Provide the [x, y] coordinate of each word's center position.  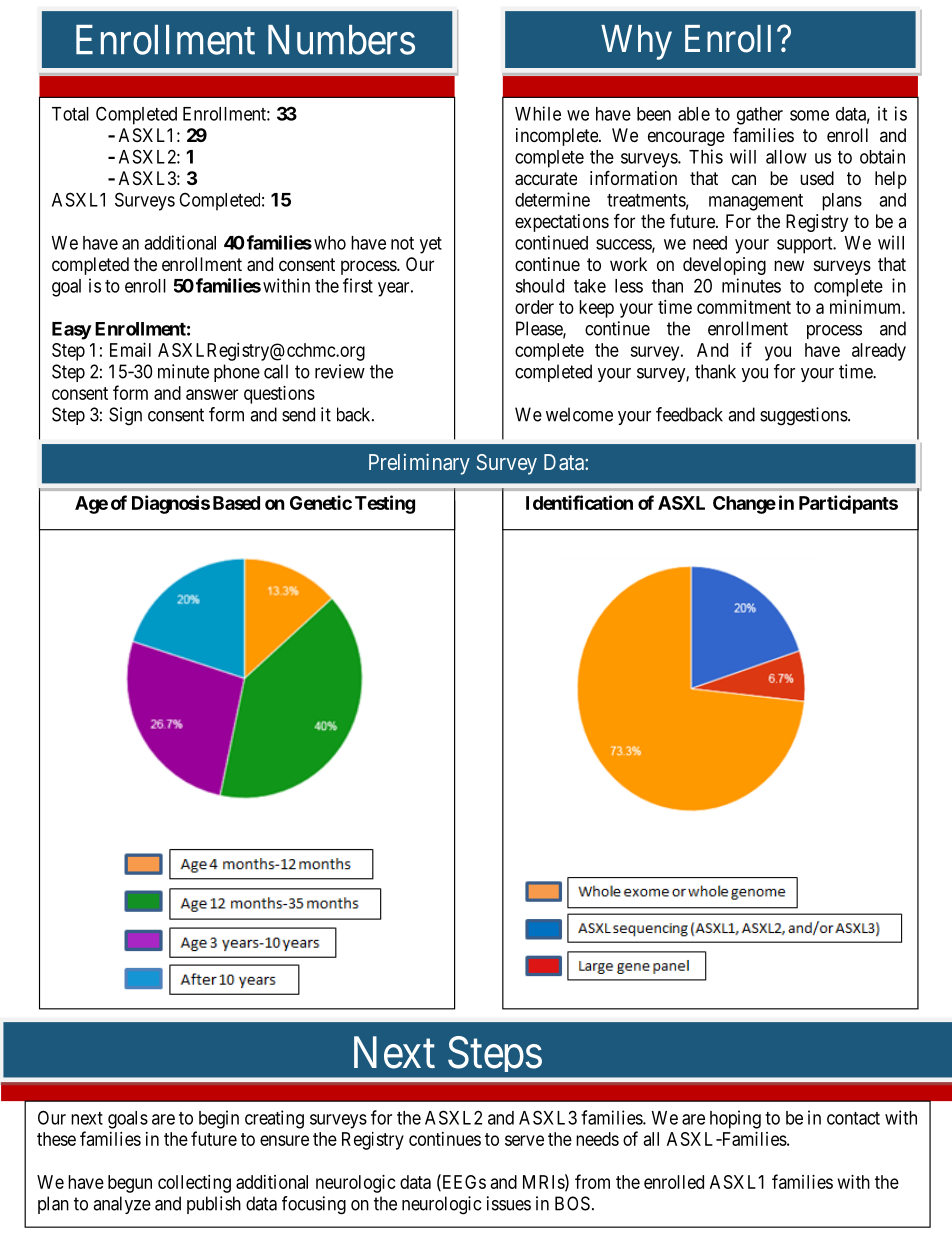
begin [219, 1119]
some [809, 115]
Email [130, 350]
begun [130, 1184]
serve [524, 1140]
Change [744, 505]
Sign [125, 416]
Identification [579, 502]
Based [236, 503]
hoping [735, 1119]
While [538, 113]
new [789, 265]
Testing [385, 504]
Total [70, 114]
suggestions [804, 416]
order [534, 307]
